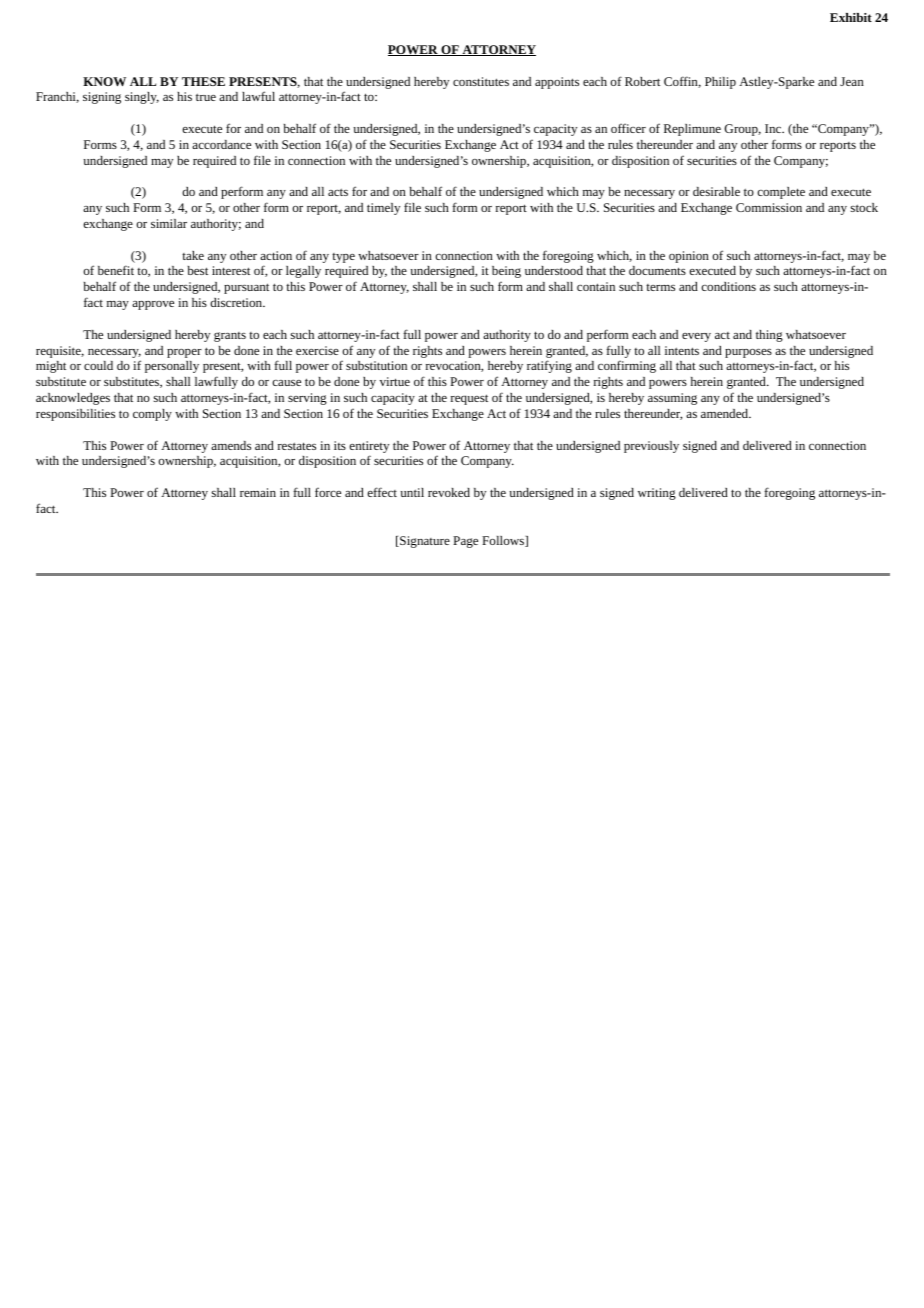  What do you see at coordinates (729, 286) in the screenshot?
I see `conditions` at bounding box center [729, 286].
